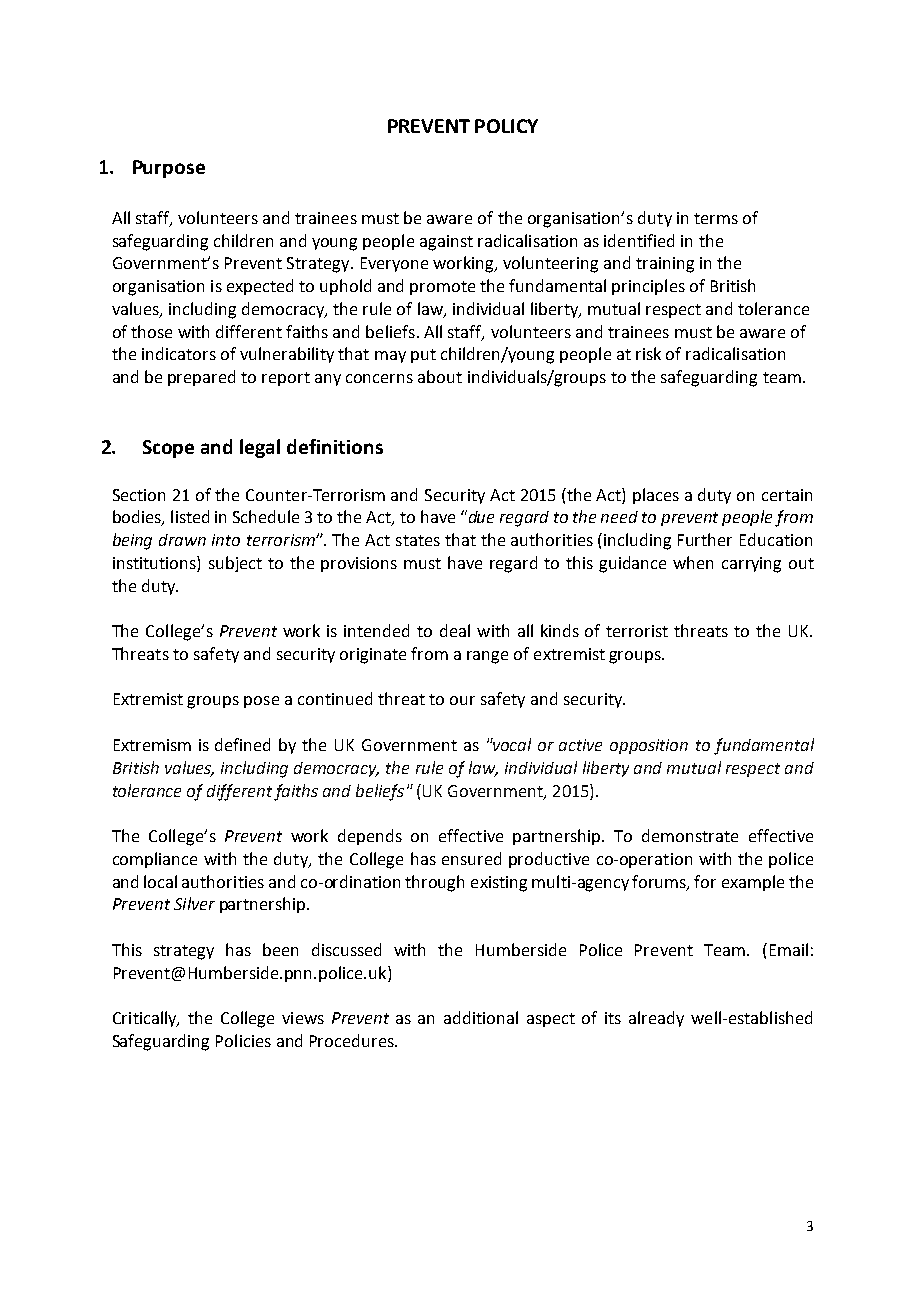  Describe the element at coordinates (260, 287) in the screenshot. I see `expected` at that location.
